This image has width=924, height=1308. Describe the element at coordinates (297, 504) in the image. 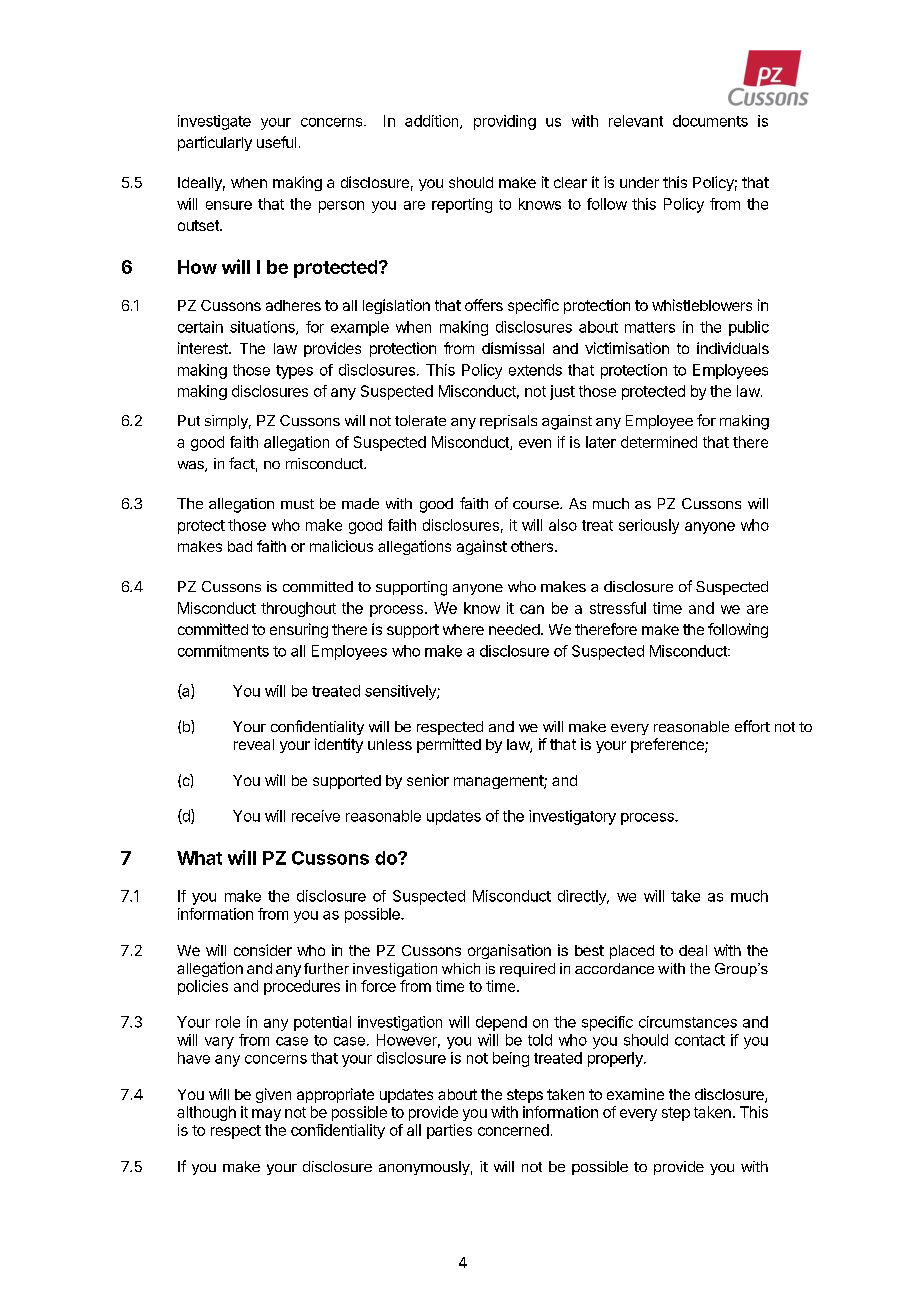

I see `must` at that location.
